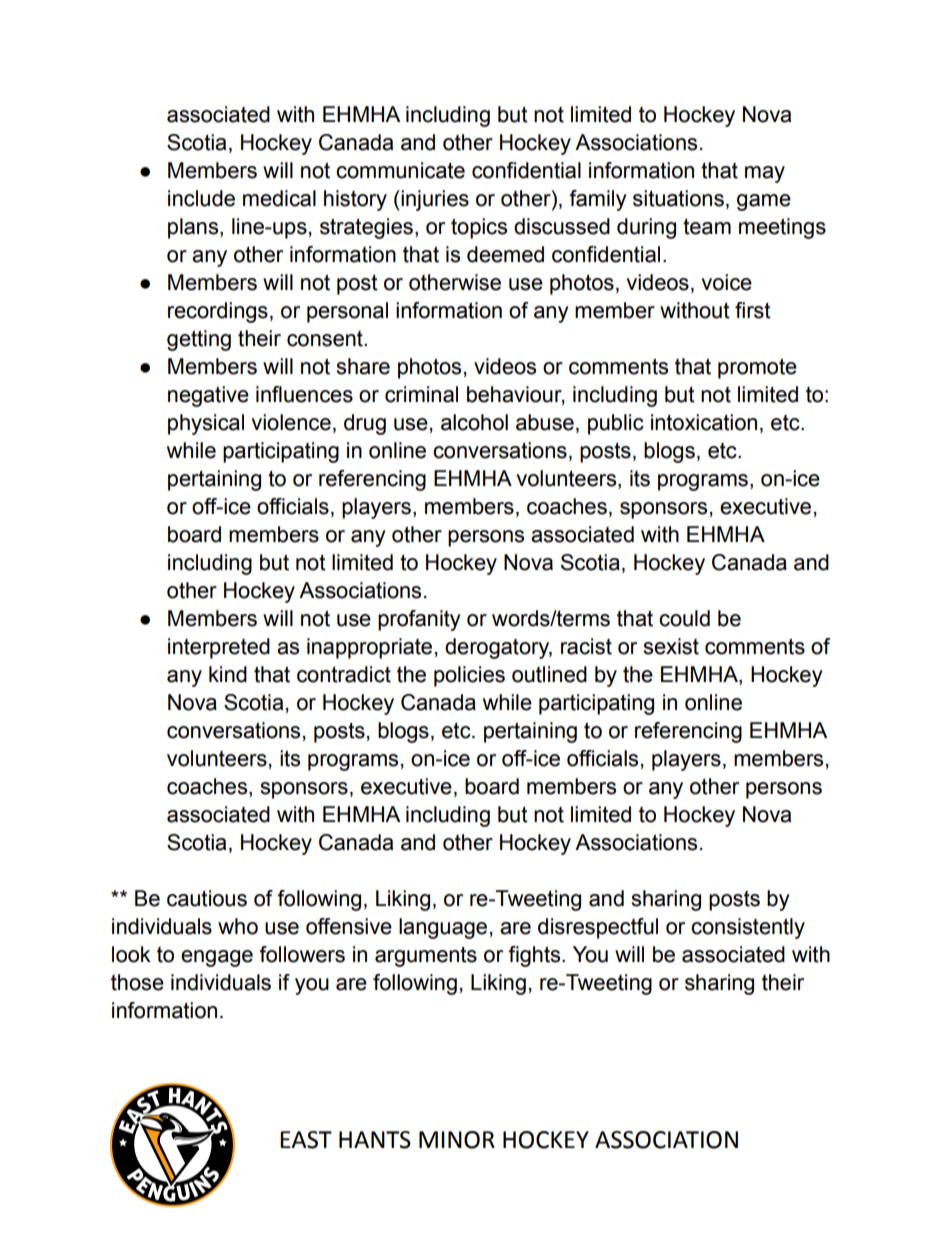  I want to click on interpreted, so click(219, 648).
